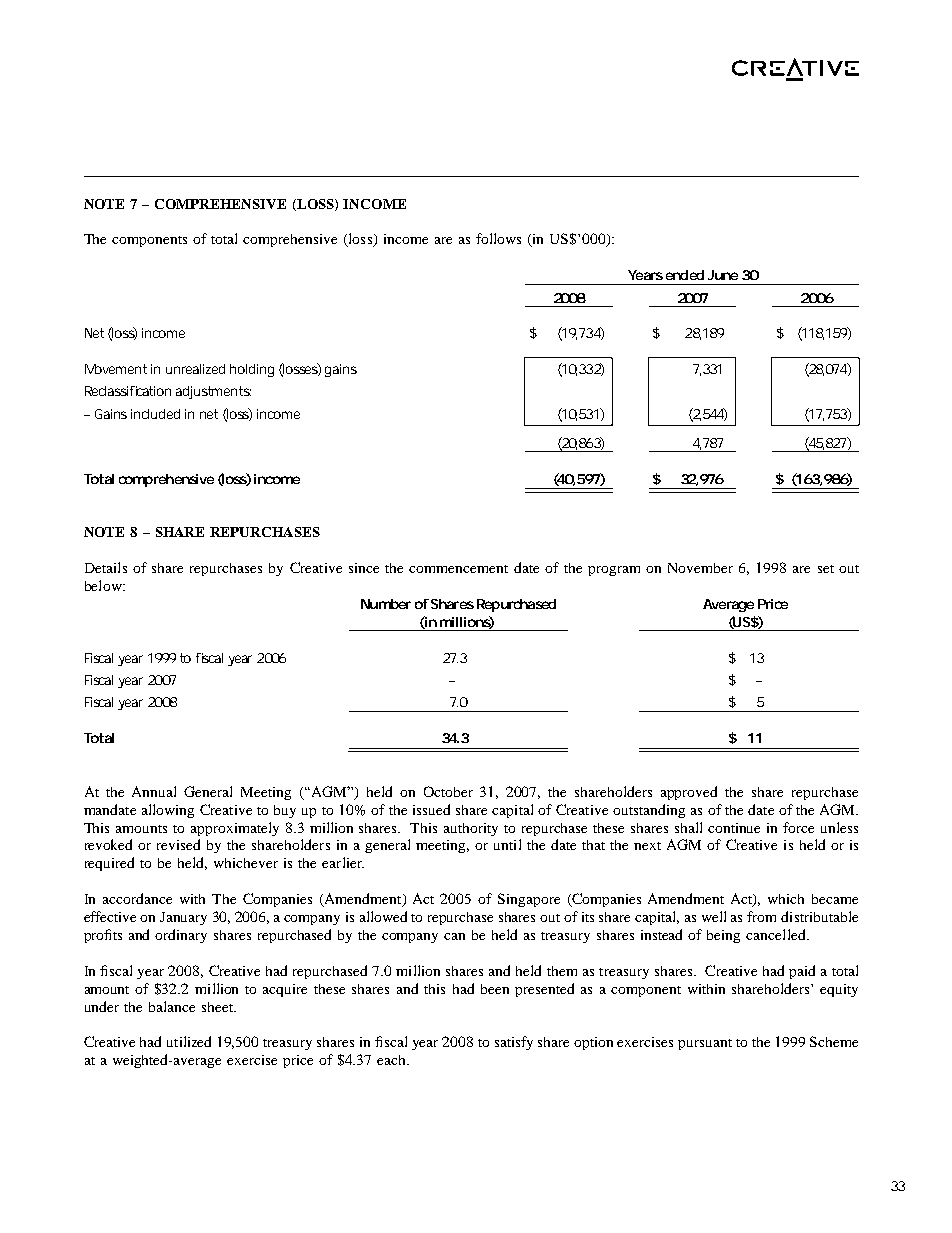 The width and height of the image is (952, 1233). Describe the element at coordinates (386, 604) in the image. I see `Number` at that location.
